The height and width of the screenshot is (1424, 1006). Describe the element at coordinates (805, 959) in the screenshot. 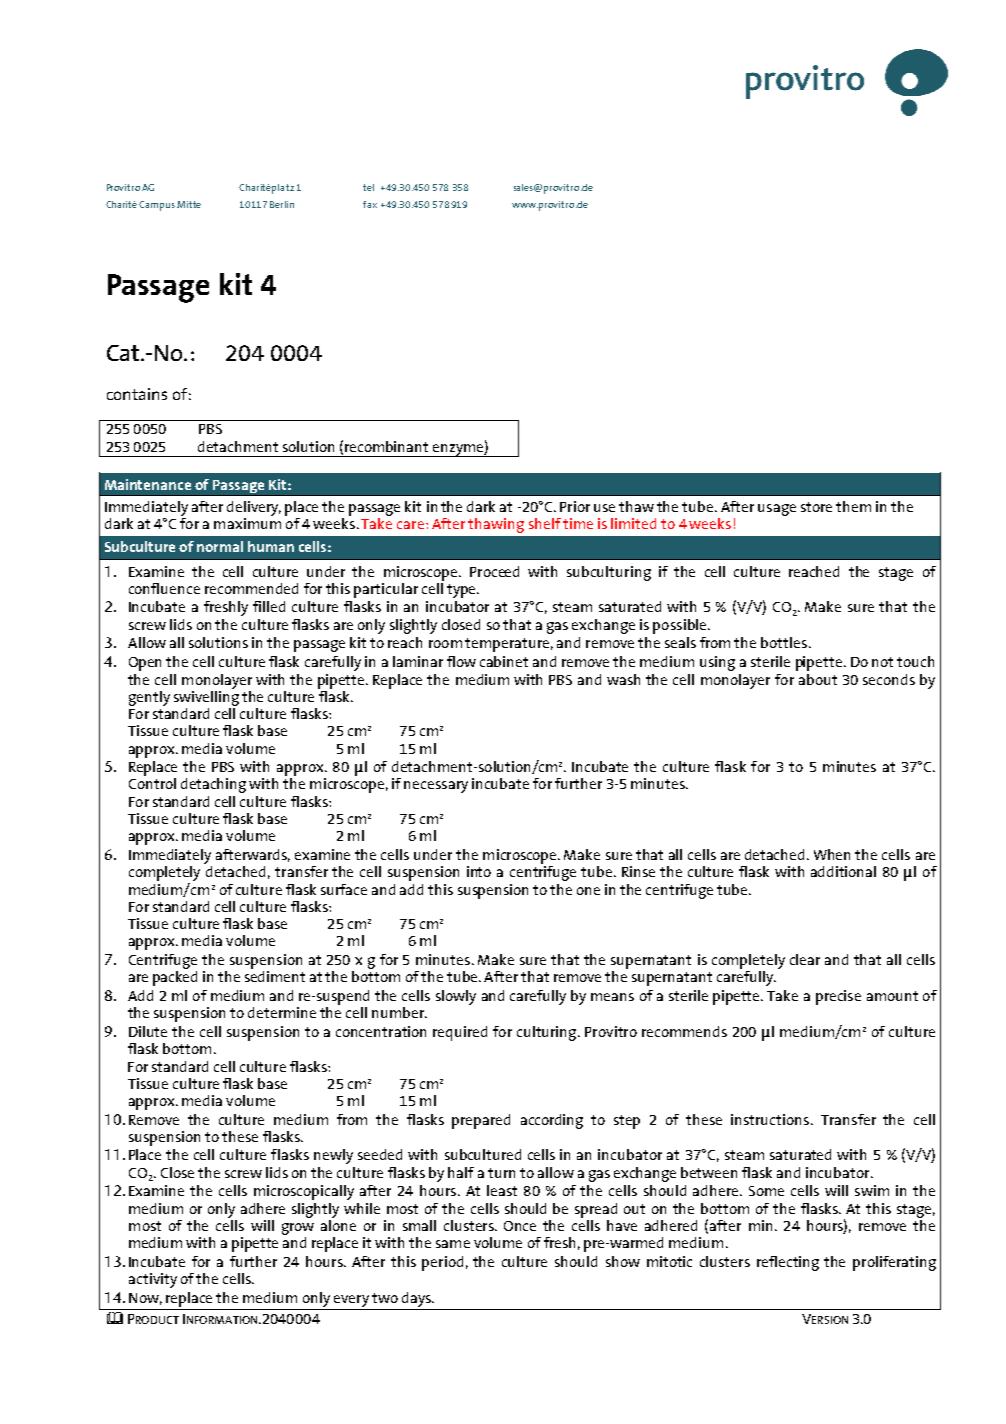

I see `clear` at that location.
